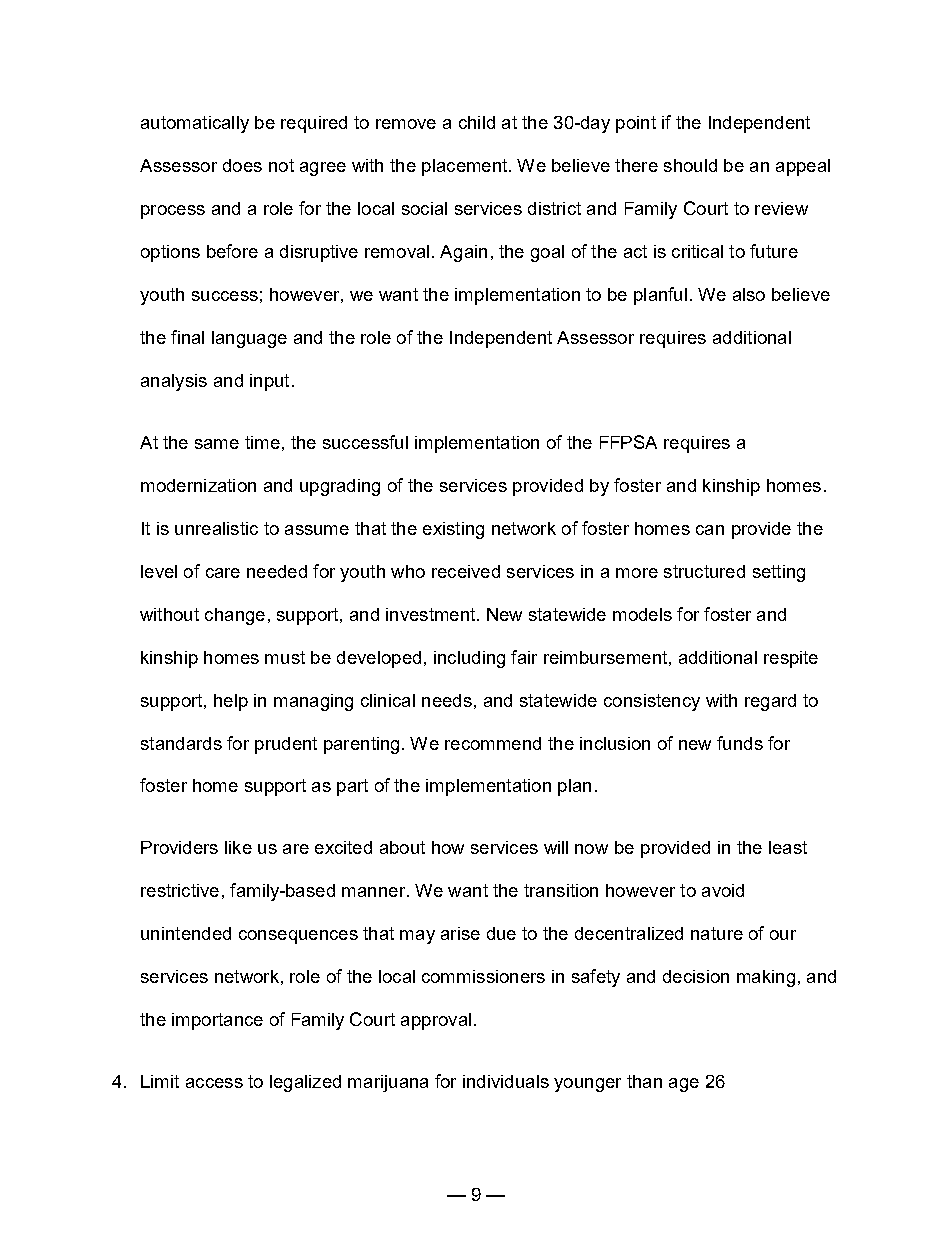 This page has width=952, height=1233. Describe the element at coordinates (749, 294) in the page. I see `also` at that location.
